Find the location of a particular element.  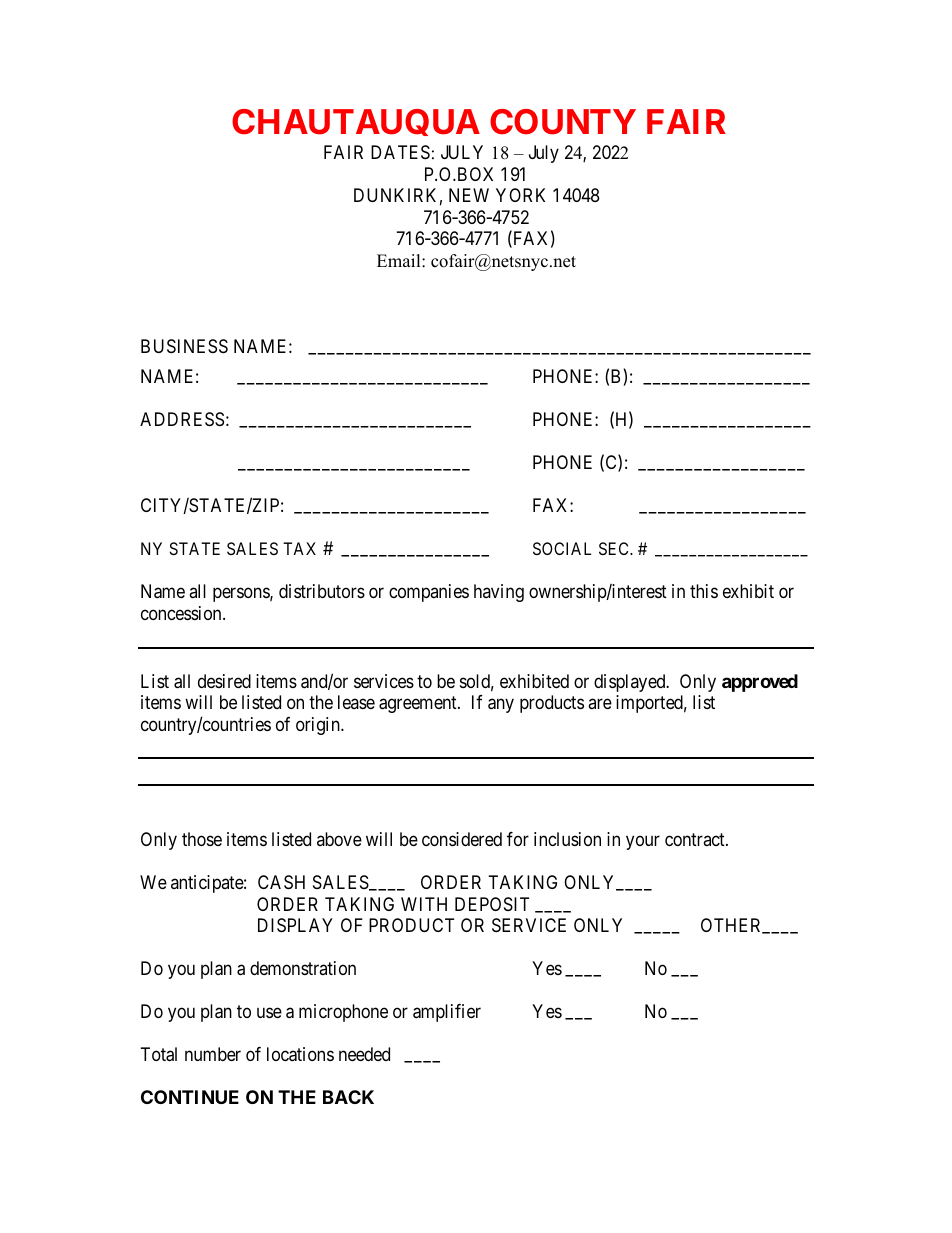

COUNTY is located at coordinates (563, 122).
